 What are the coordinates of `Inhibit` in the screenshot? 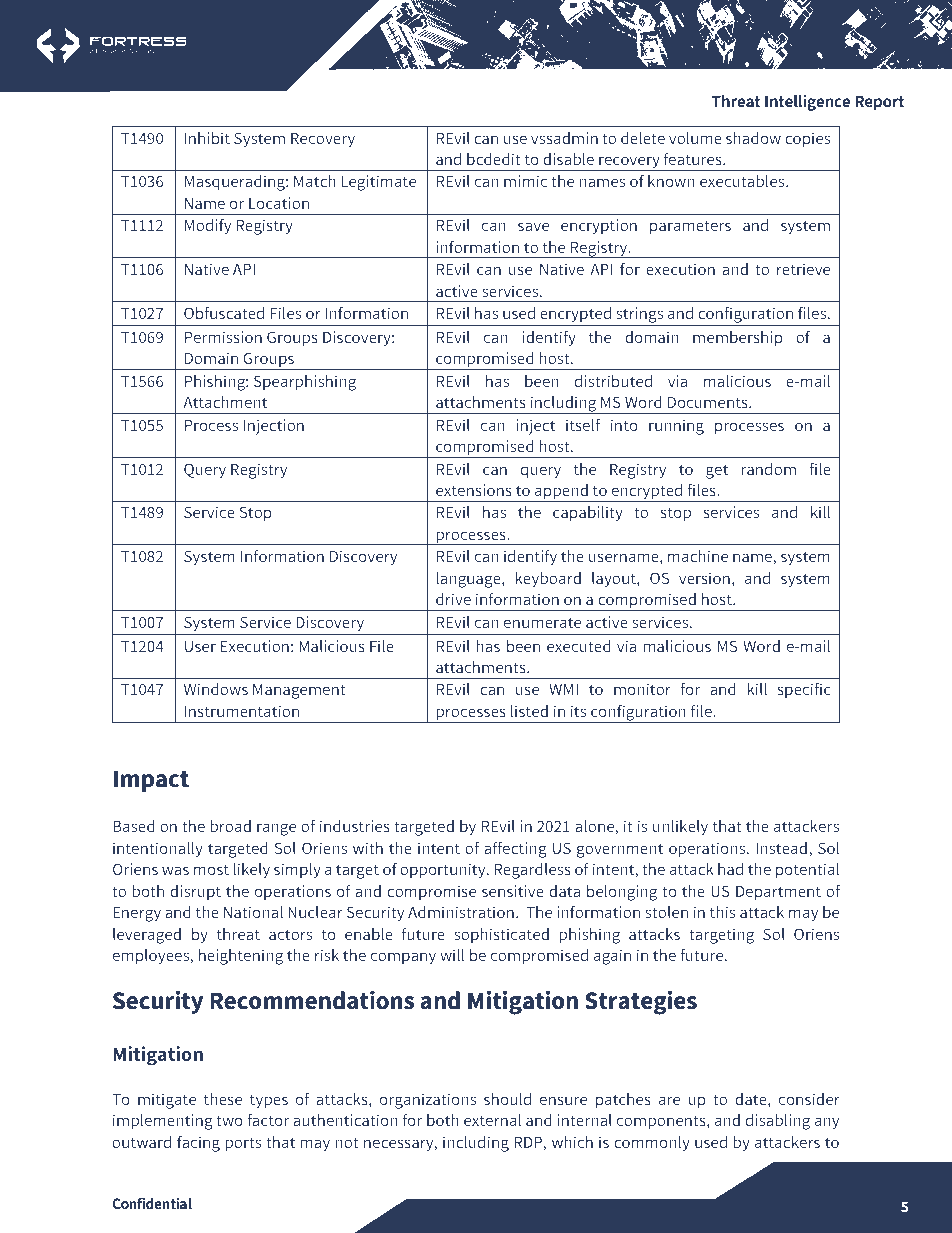 It's located at (207, 138).
